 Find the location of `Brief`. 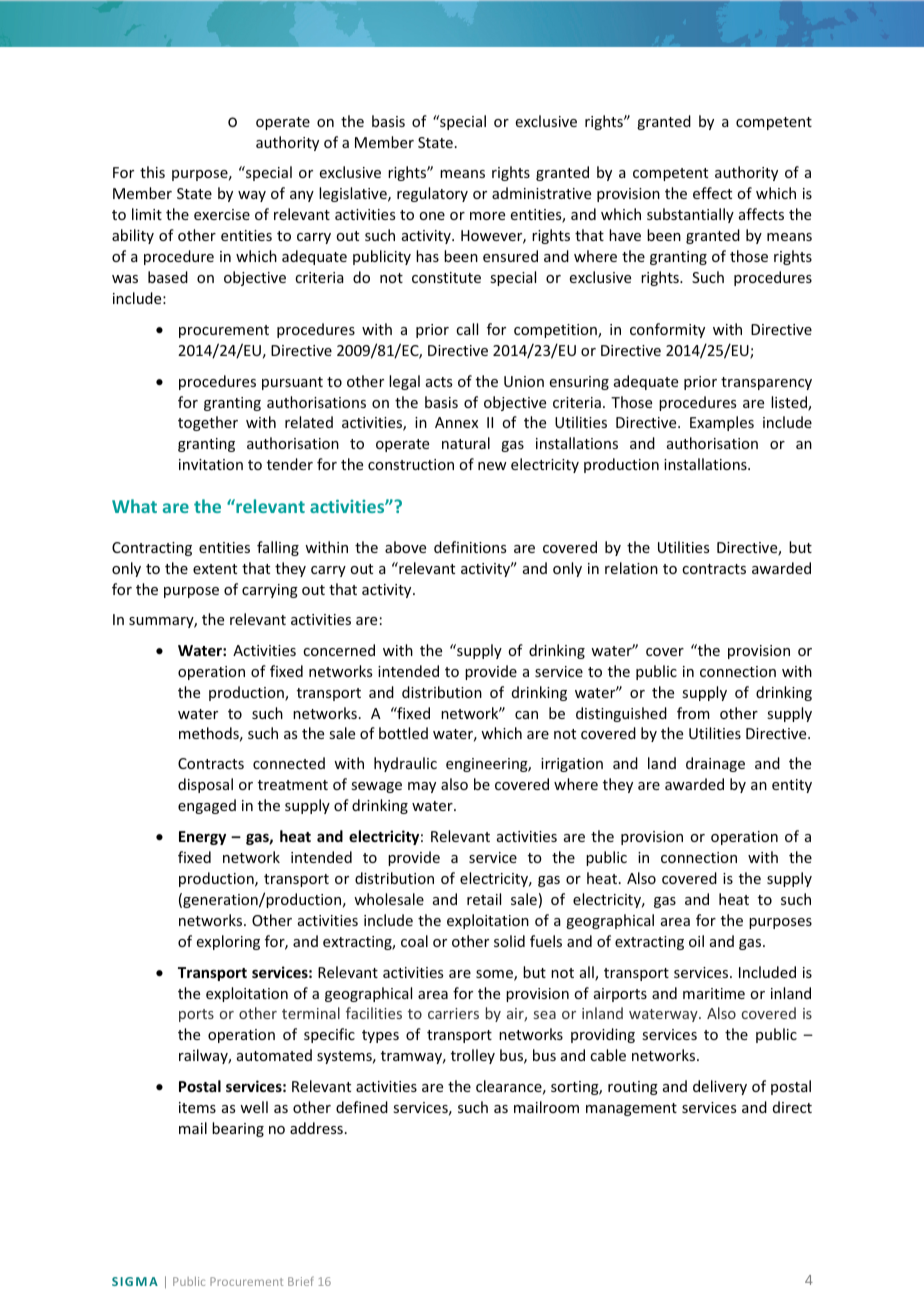

Brief is located at coordinates (301, 1281).
